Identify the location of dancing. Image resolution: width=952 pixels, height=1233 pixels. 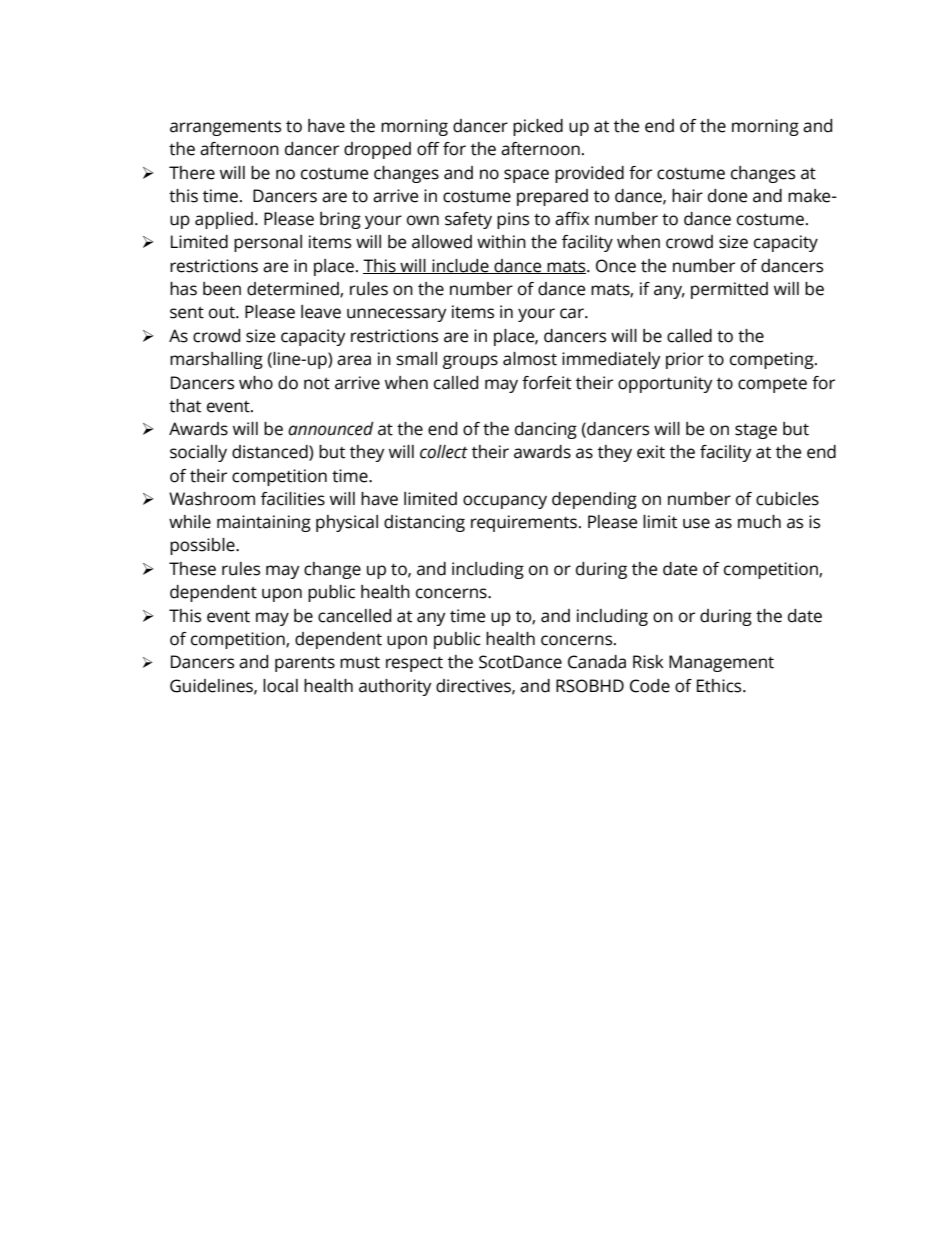
(546, 430).
